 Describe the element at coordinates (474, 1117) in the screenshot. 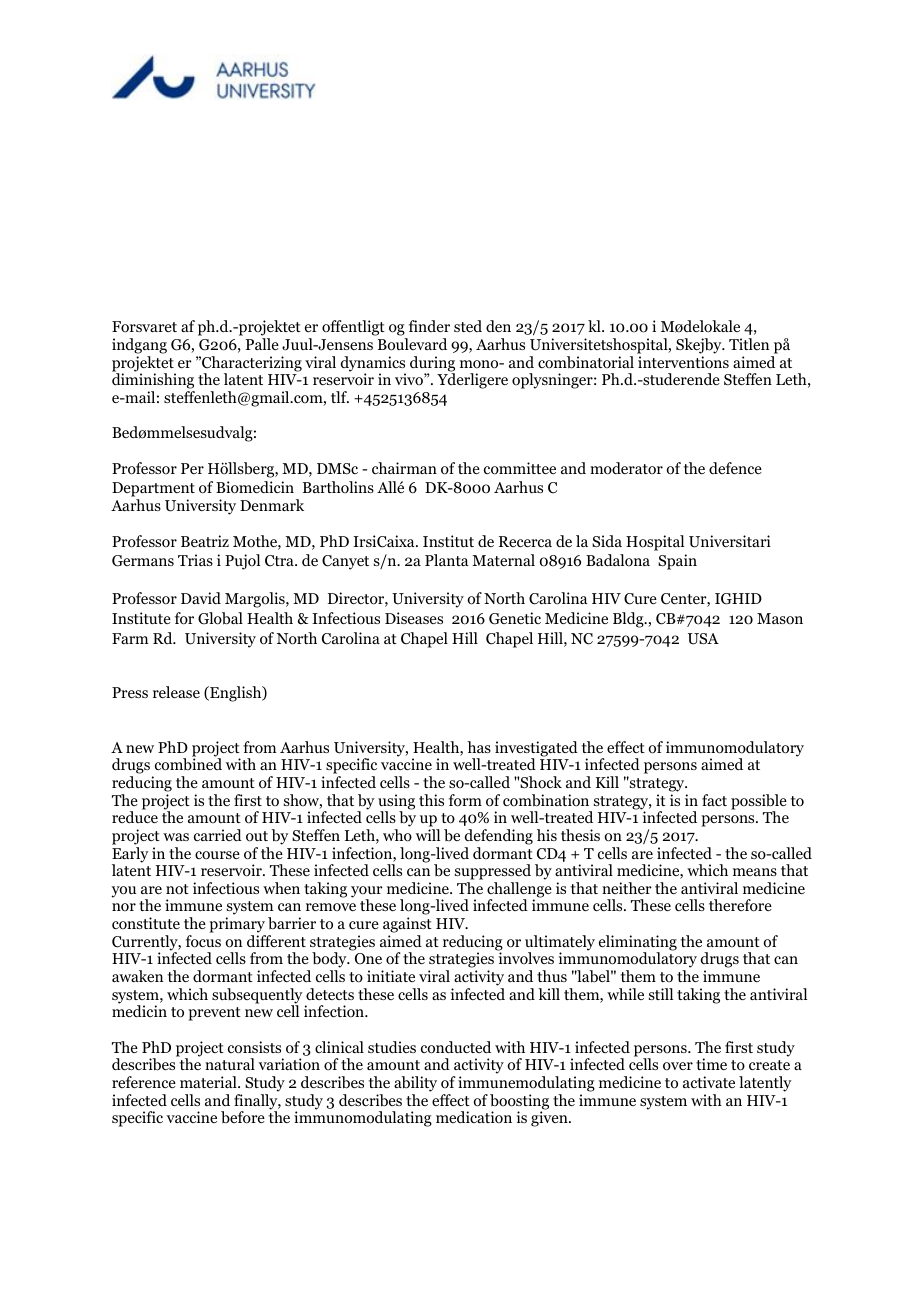

I see `medication` at that location.
